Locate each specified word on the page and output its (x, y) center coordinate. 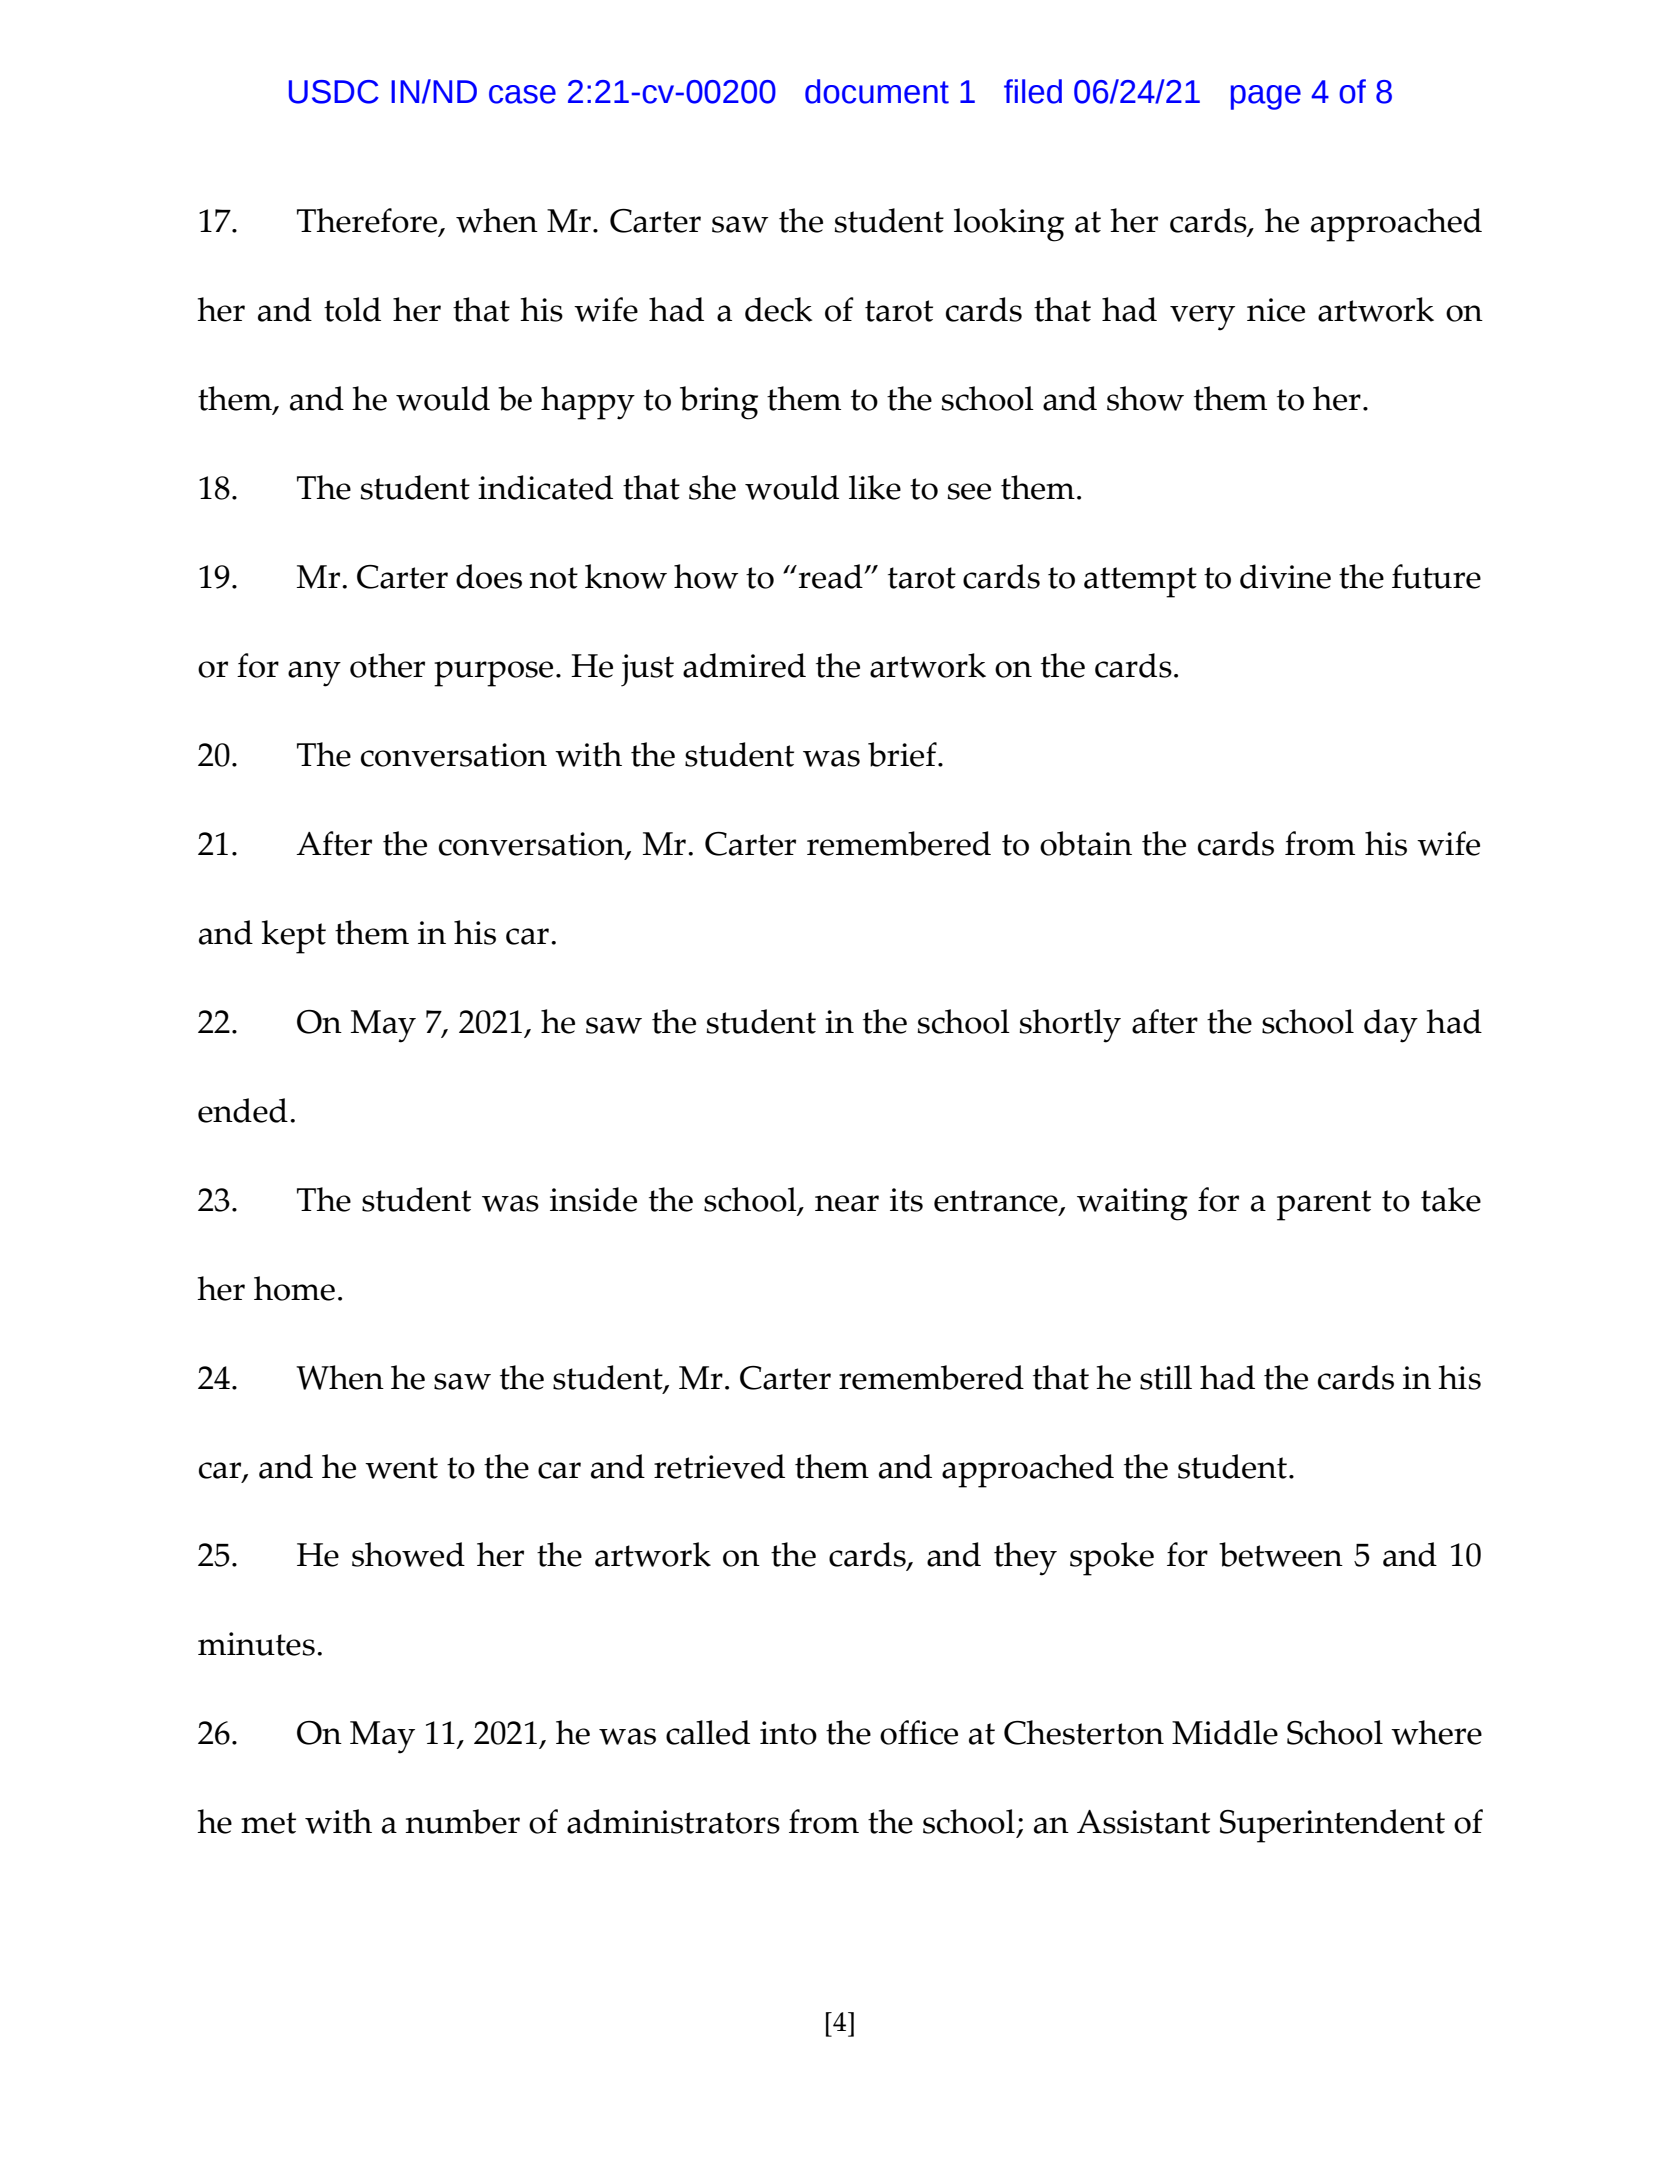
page (1266, 97)
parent (1324, 1205)
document (877, 91)
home (294, 1288)
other (387, 665)
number (463, 1821)
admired (744, 665)
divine (1285, 576)
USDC (334, 92)
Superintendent (1332, 1826)
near (847, 1203)
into (788, 1733)
